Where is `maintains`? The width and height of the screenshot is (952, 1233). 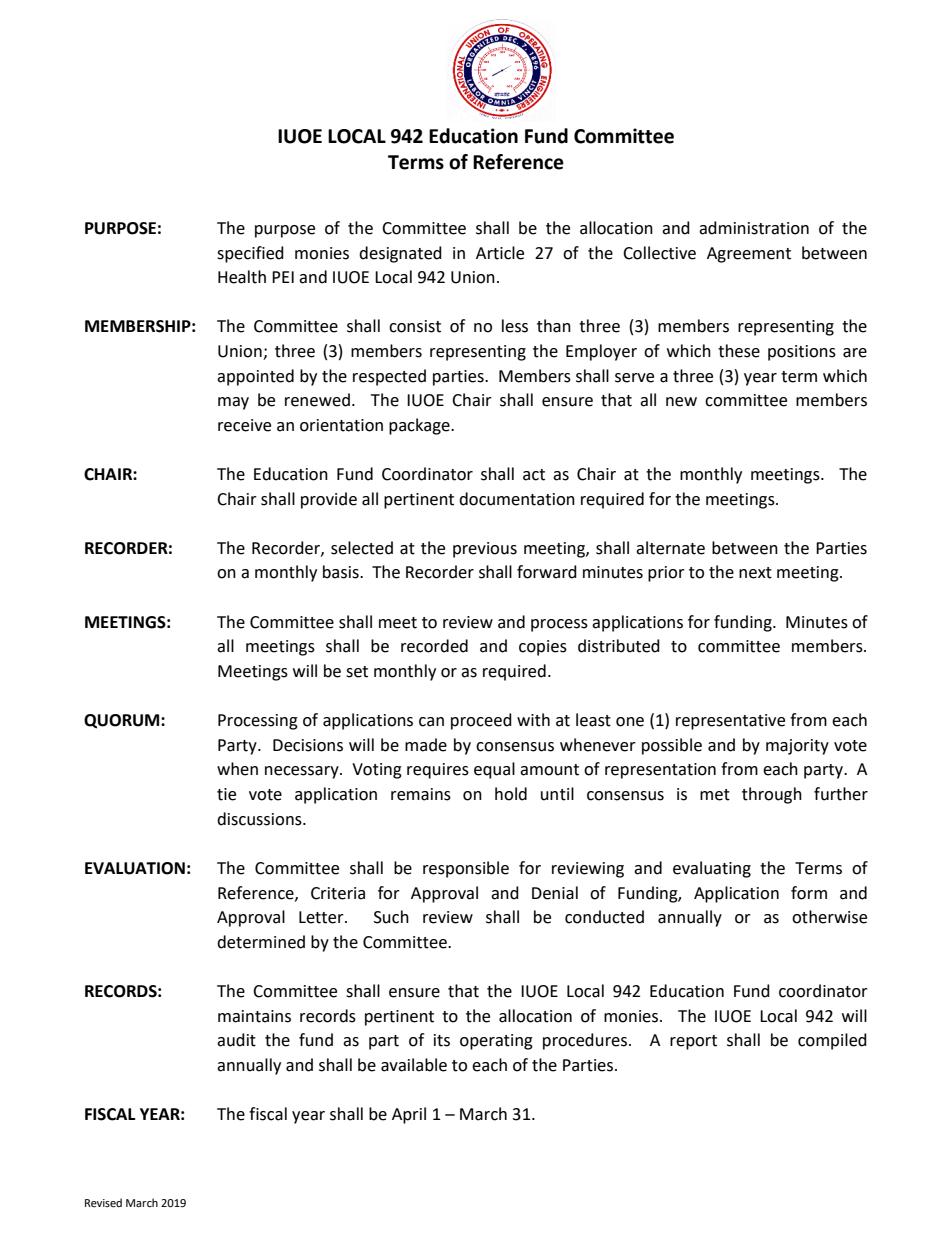
maintains is located at coordinates (254, 1016).
